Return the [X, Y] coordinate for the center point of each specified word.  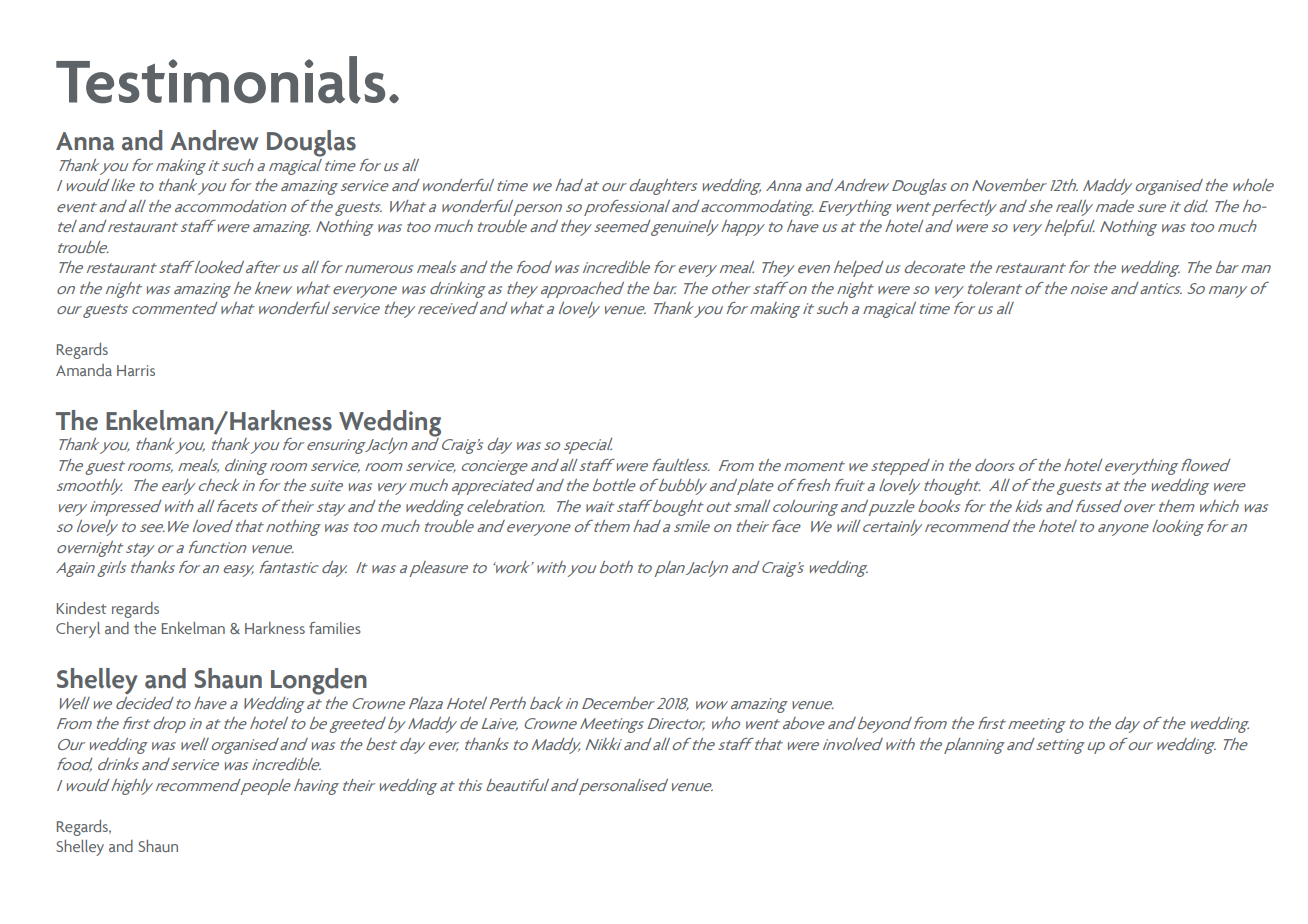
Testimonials [220, 80]
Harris [136, 370]
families [335, 628]
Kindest [82, 608]
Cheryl [78, 630]
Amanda [84, 370]
